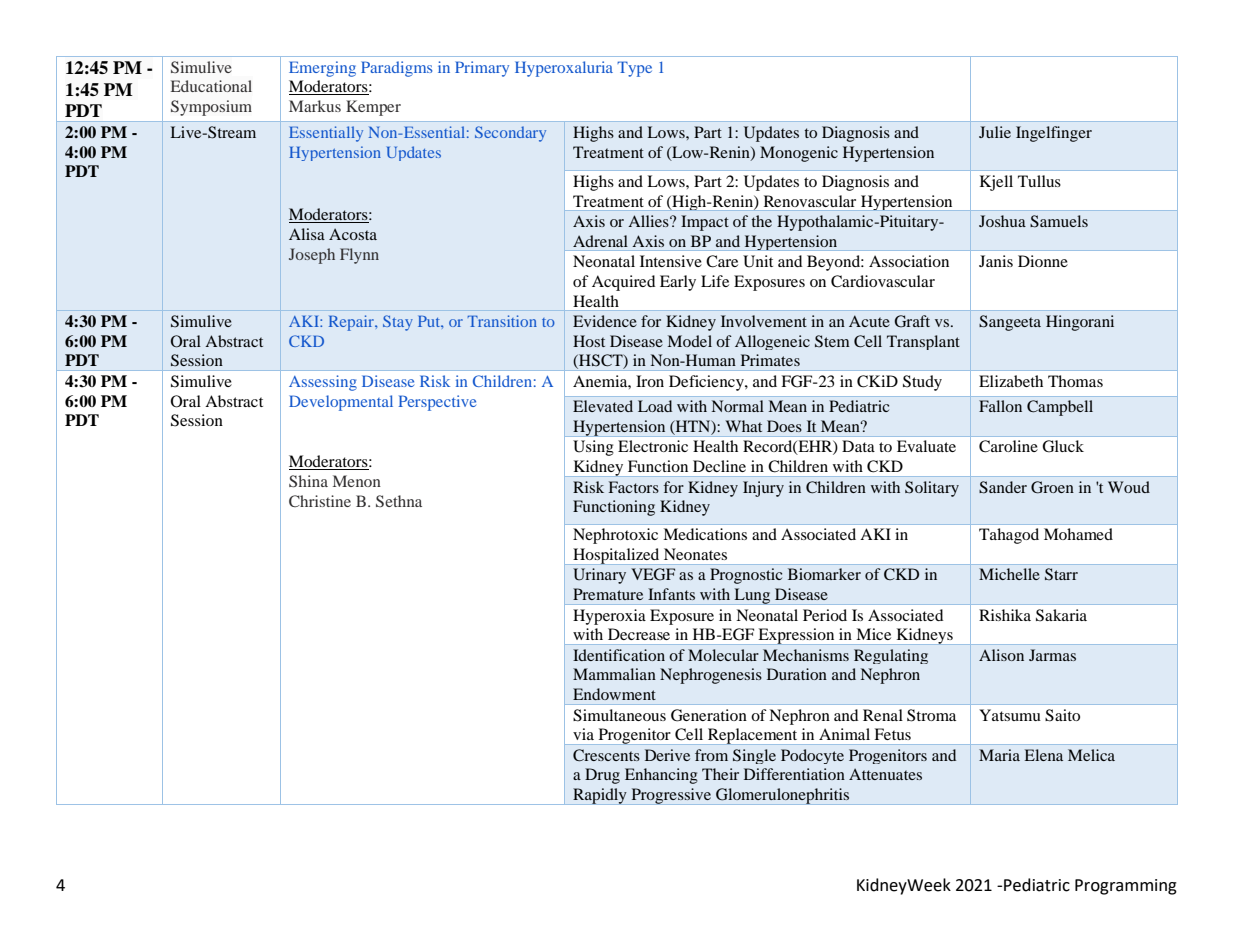 The width and height of the screenshot is (1233, 952). What do you see at coordinates (995, 132) in the screenshot?
I see `Julie` at bounding box center [995, 132].
